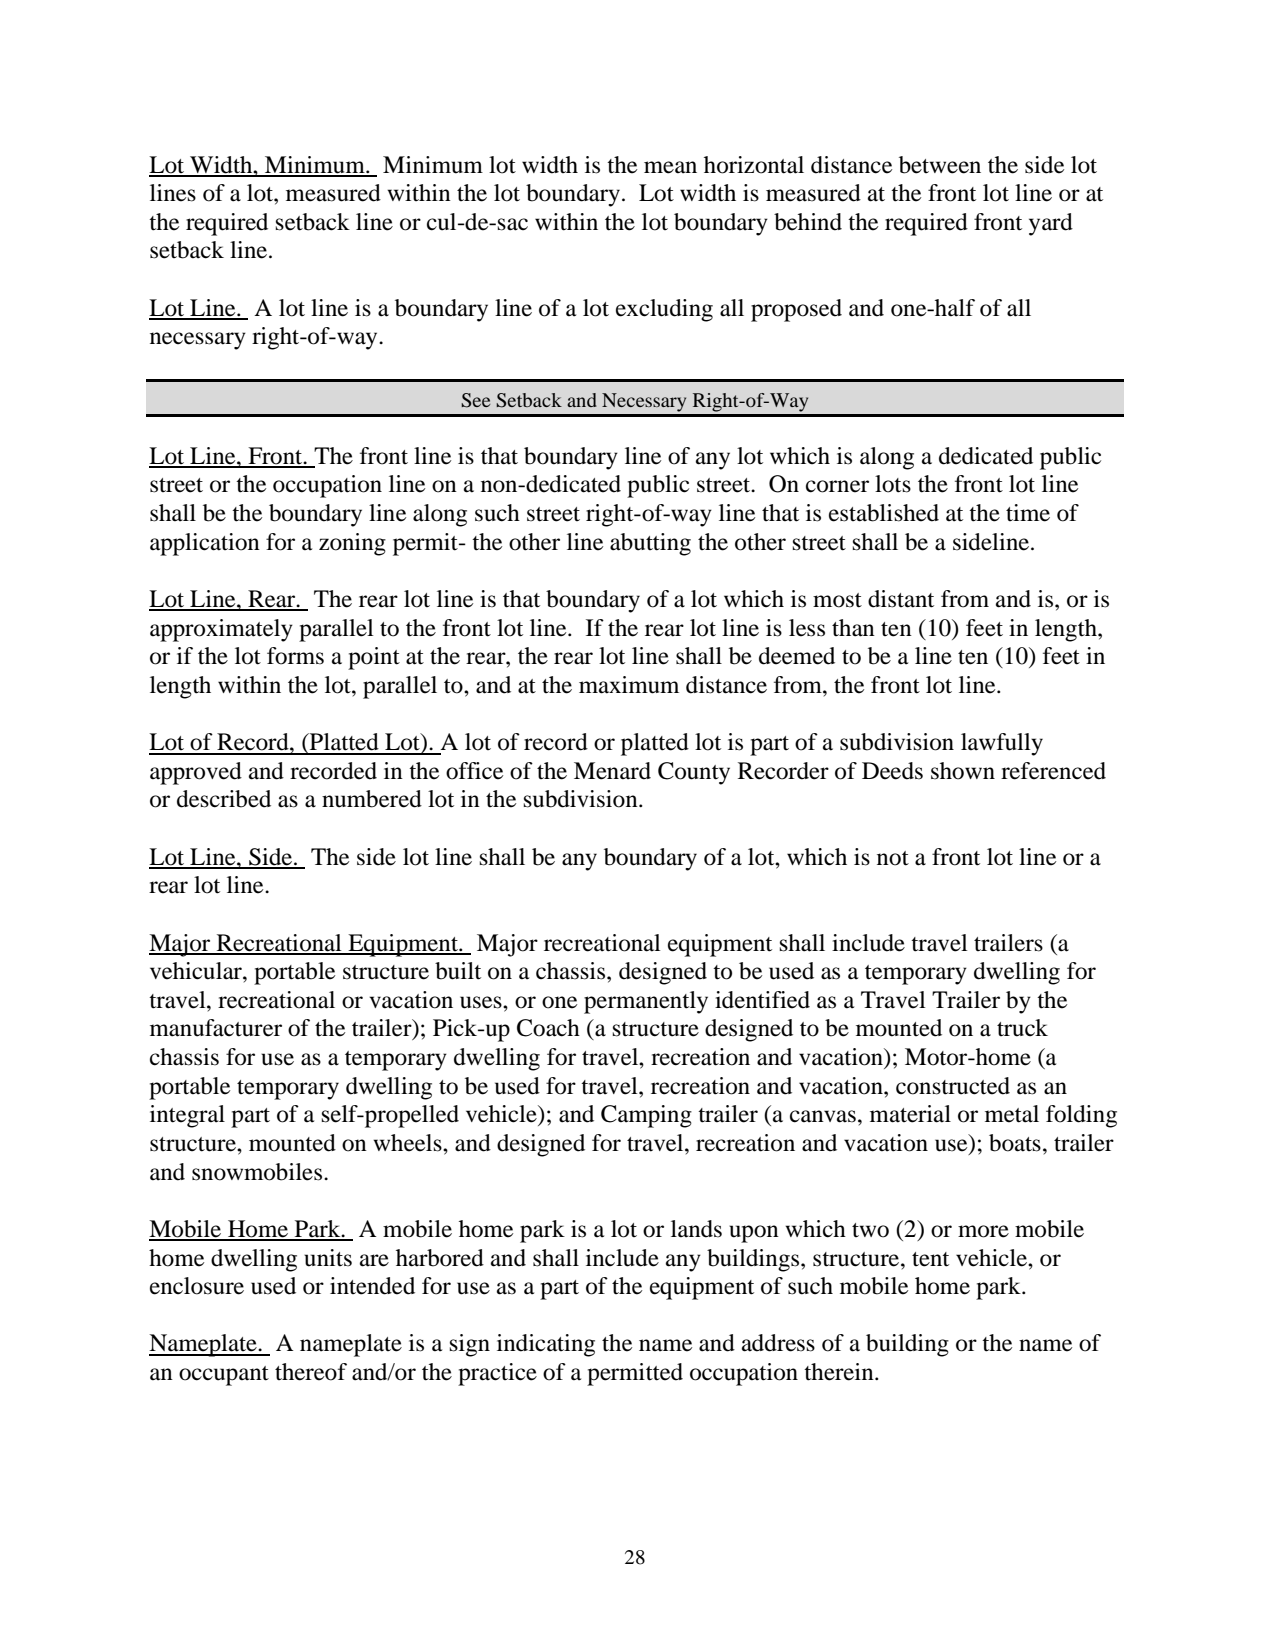 This screenshot has height=1643, width=1270. Describe the element at coordinates (224, 799) in the screenshot. I see `described` at that location.
